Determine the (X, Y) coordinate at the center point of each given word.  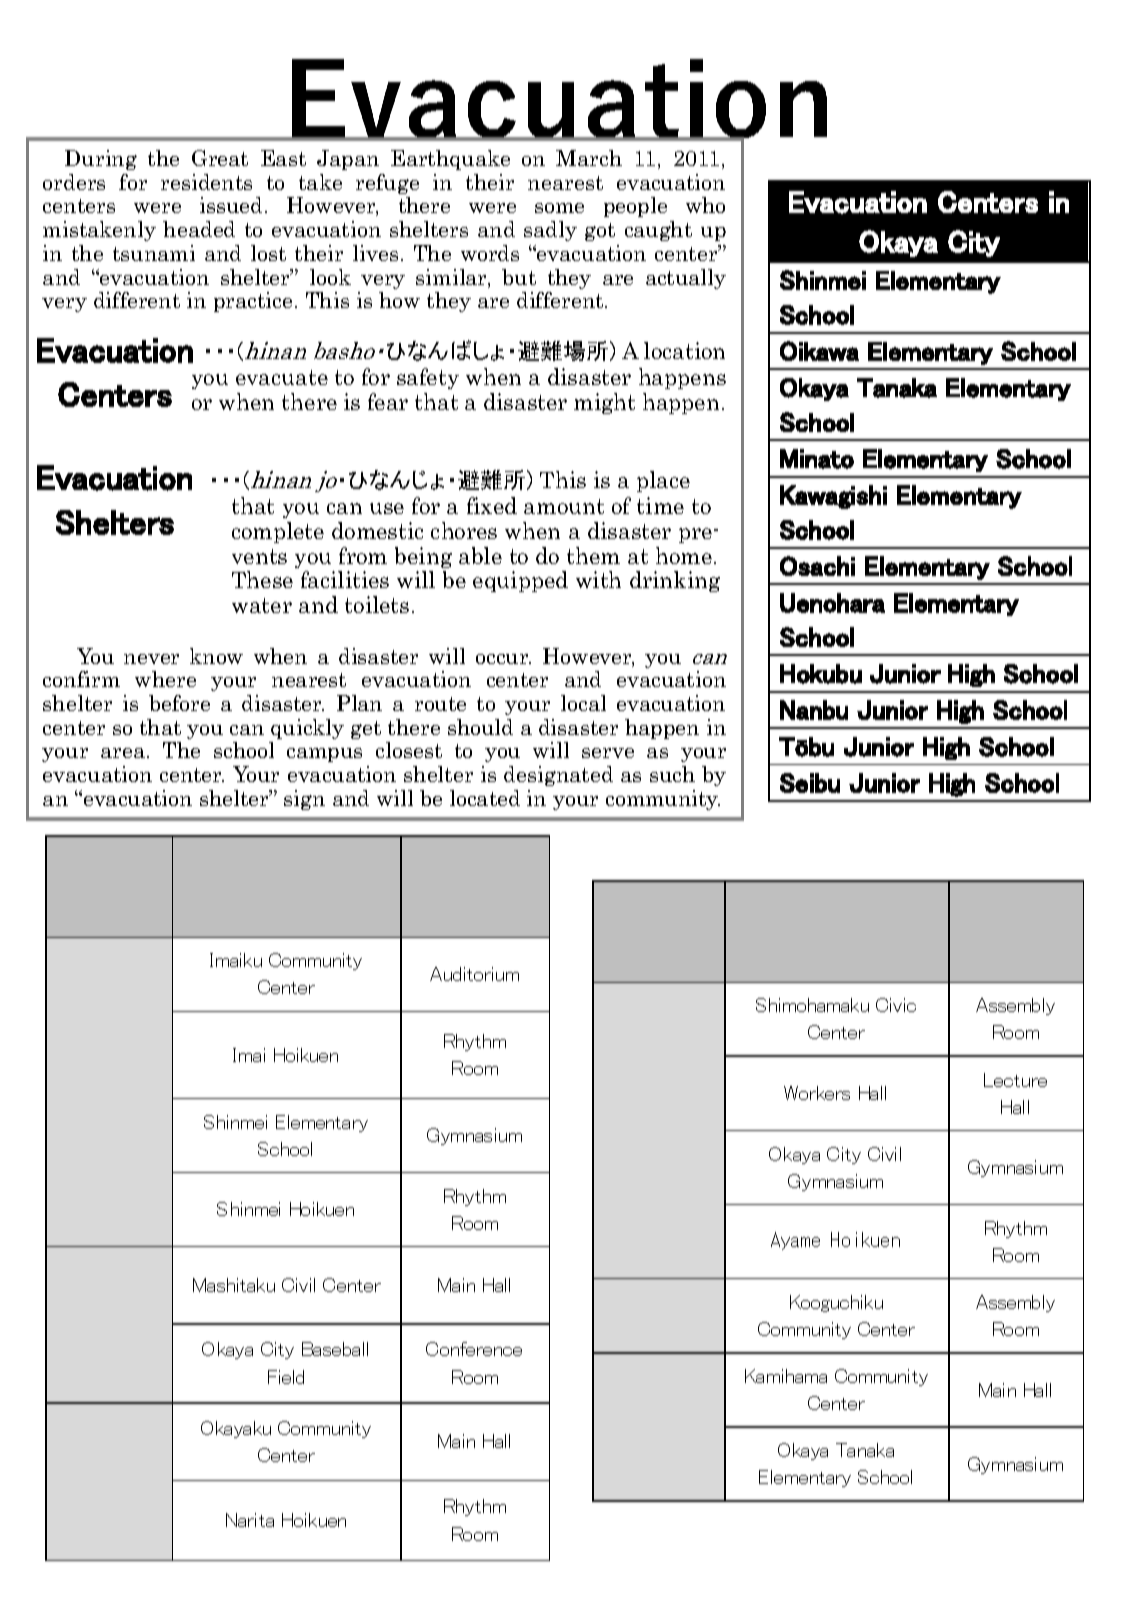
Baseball (335, 1349)
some (559, 208)
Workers (817, 1093)
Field (286, 1377)
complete (278, 532)
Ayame (795, 1241)
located (485, 798)
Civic (896, 1005)
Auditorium (474, 974)
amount (564, 506)
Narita (250, 1520)
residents (206, 182)
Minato (817, 459)
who (705, 205)
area (123, 753)
